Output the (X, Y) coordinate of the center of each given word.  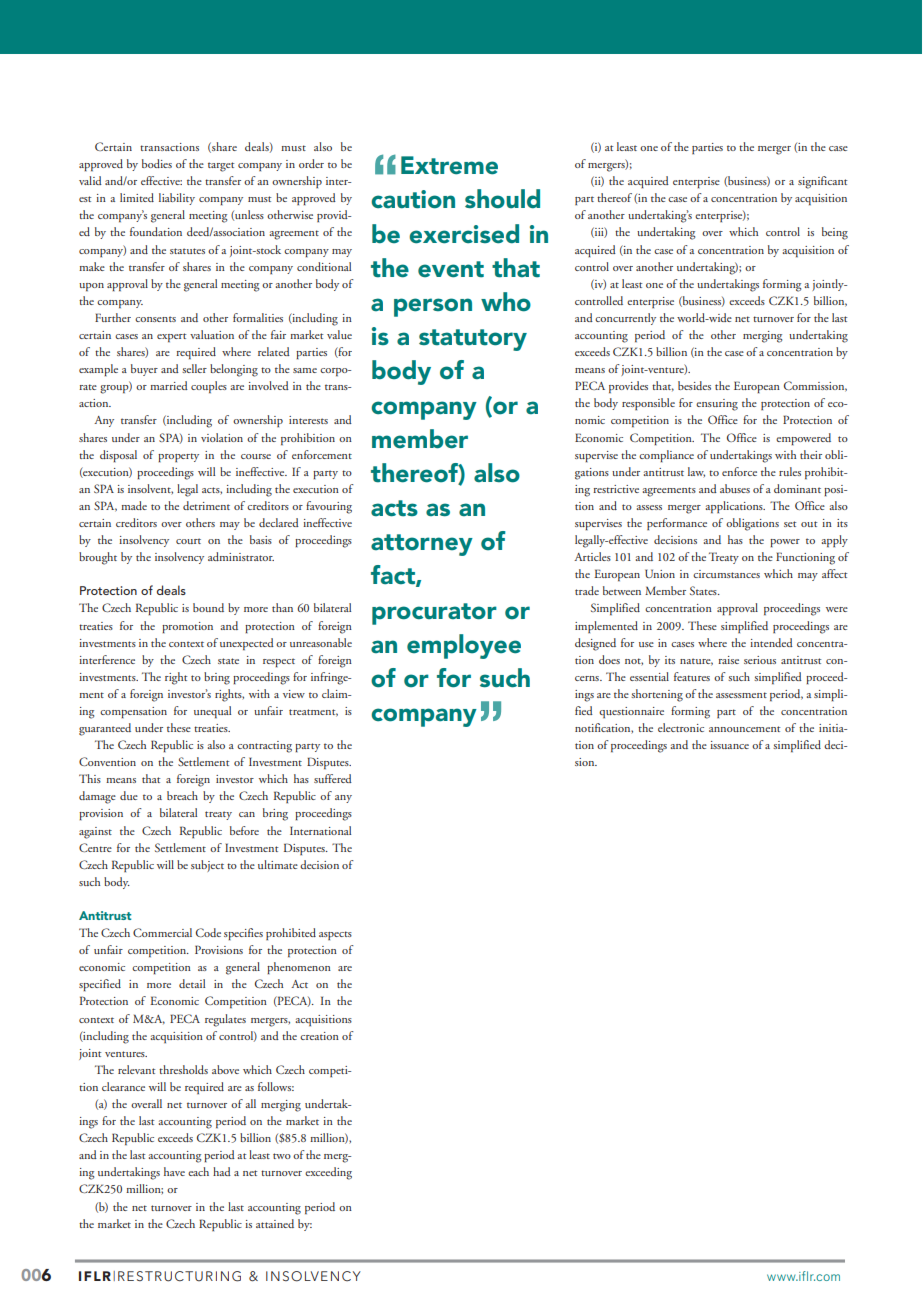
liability (177, 199)
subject (207, 866)
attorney (422, 545)
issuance (729, 745)
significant (822, 182)
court (188, 541)
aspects (335, 935)
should (502, 199)
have (174, 1171)
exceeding (328, 1173)
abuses (735, 488)
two (282, 1156)
